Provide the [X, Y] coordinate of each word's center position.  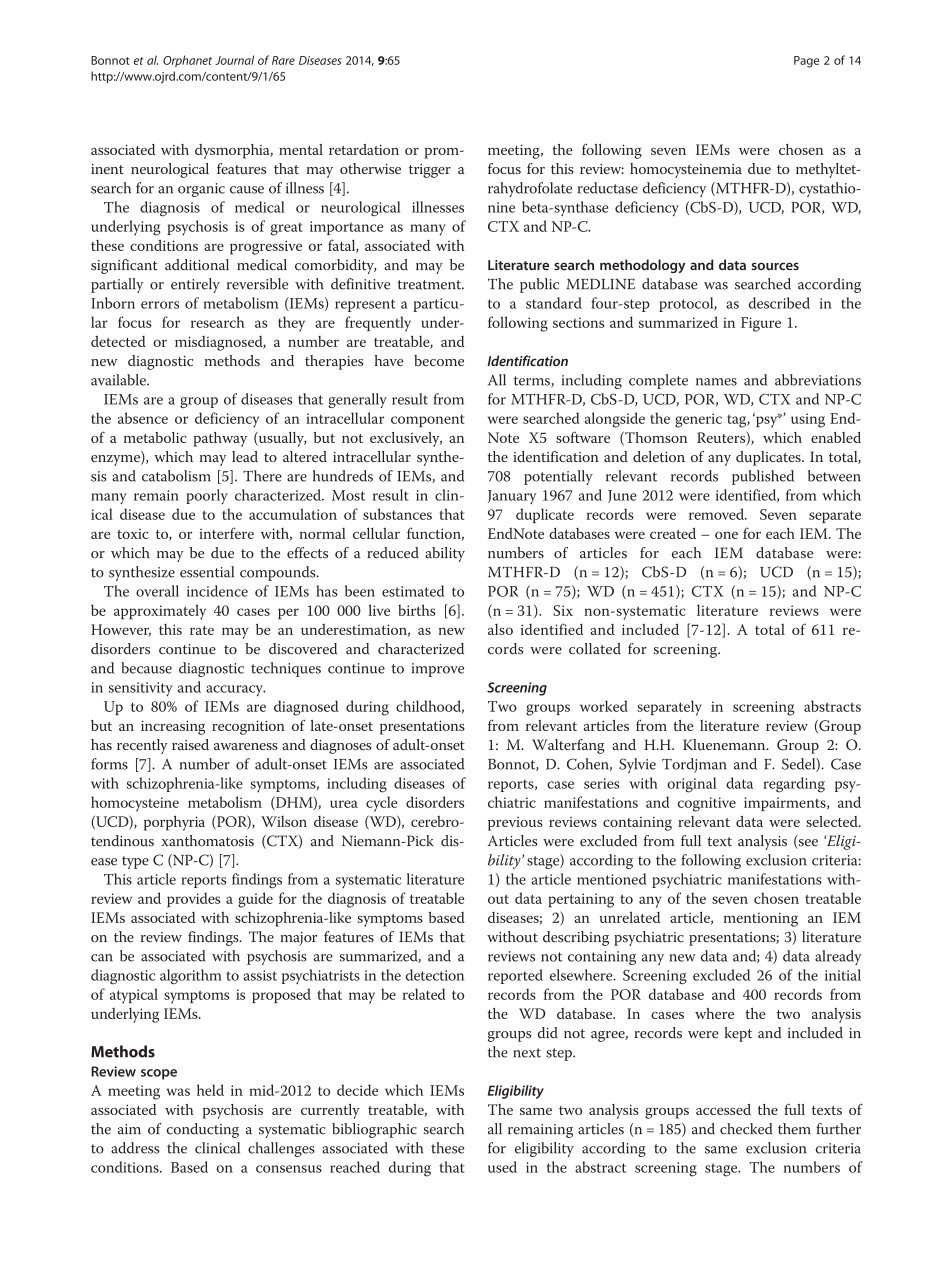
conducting [203, 1130]
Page [806, 62]
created [673, 533]
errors [160, 305]
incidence [217, 591]
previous [515, 824]
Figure [761, 324]
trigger [430, 171]
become [439, 360]
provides [193, 900]
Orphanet [187, 61]
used [502, 1167]
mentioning [761, 919]
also [500, 629]
